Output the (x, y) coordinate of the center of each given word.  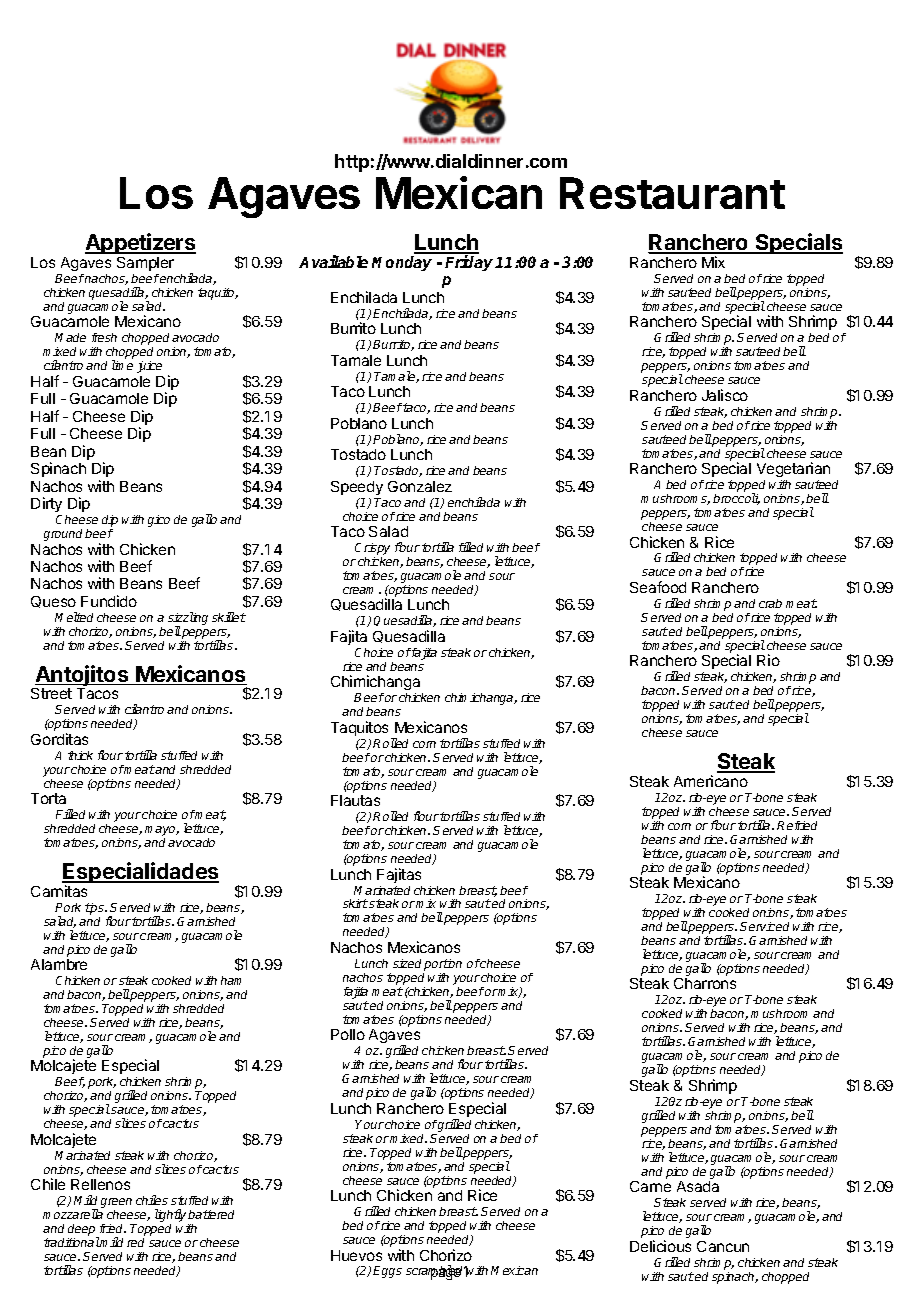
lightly (172, 1217)
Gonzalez (420, 486)
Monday (402, 263)
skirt (355, 903)
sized (407, 963)
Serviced (764, 926)
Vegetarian (793, 469)
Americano (711, 781)
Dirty (46, 504)
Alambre (59, 964)
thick (80, 755)
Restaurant (672, 193)
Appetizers (140, 245)
